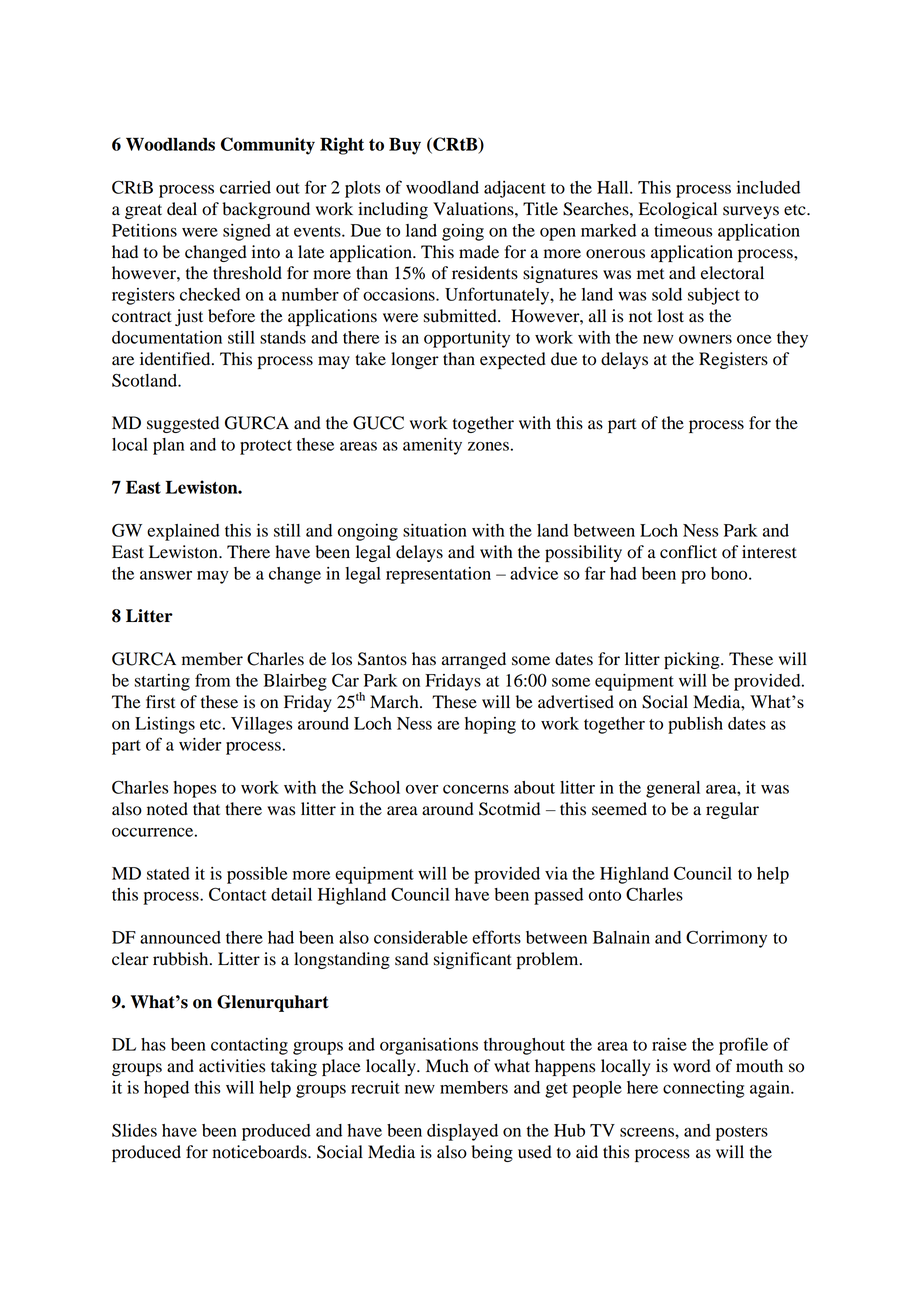 The width and height of the document is (924, 1307). Describe the element at coordinates (605, 895) in the document. I see `onto` at that location.
